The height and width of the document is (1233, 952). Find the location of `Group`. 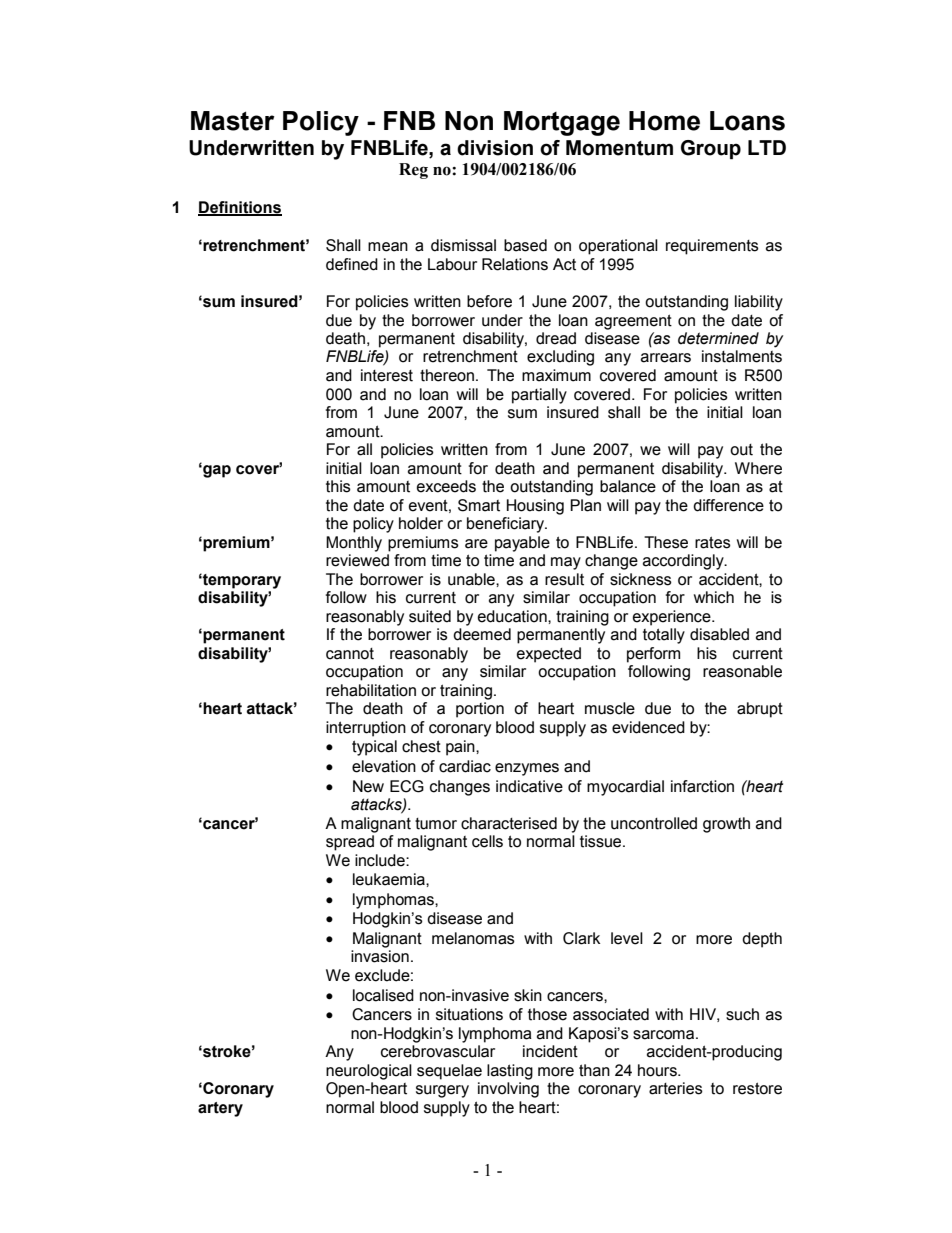

Group is located at coordinates (711, 150).
